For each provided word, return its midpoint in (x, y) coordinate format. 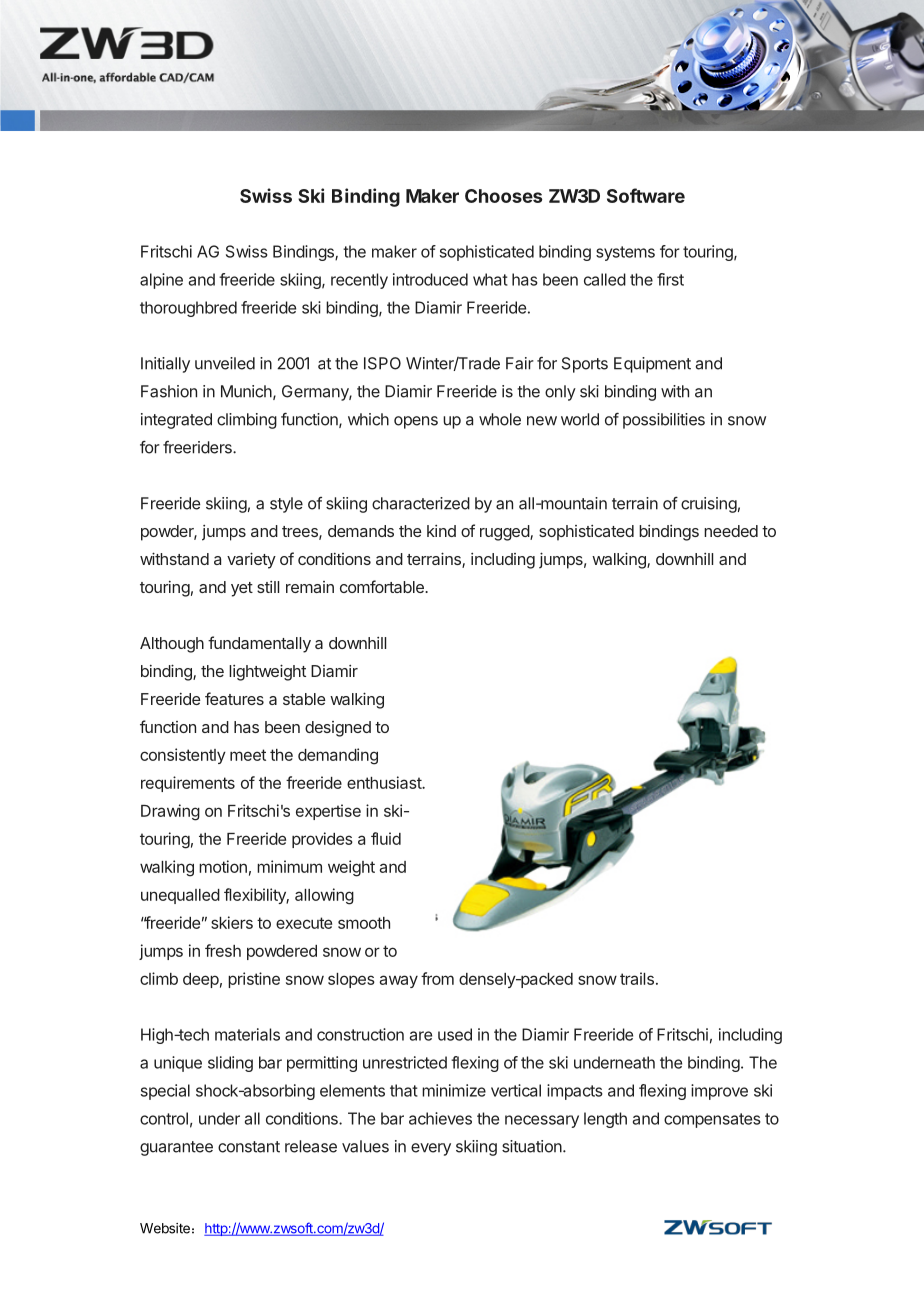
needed (731, 531)
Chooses (503, 196)
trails (637, 978)
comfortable (383, 586)
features (234, 698)
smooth (364, 923)
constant (249, 1147)
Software (646, 195)
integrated (176, 421)
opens (416, 422)
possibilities (664, 421)
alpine (161, 281)
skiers (232, 922)
